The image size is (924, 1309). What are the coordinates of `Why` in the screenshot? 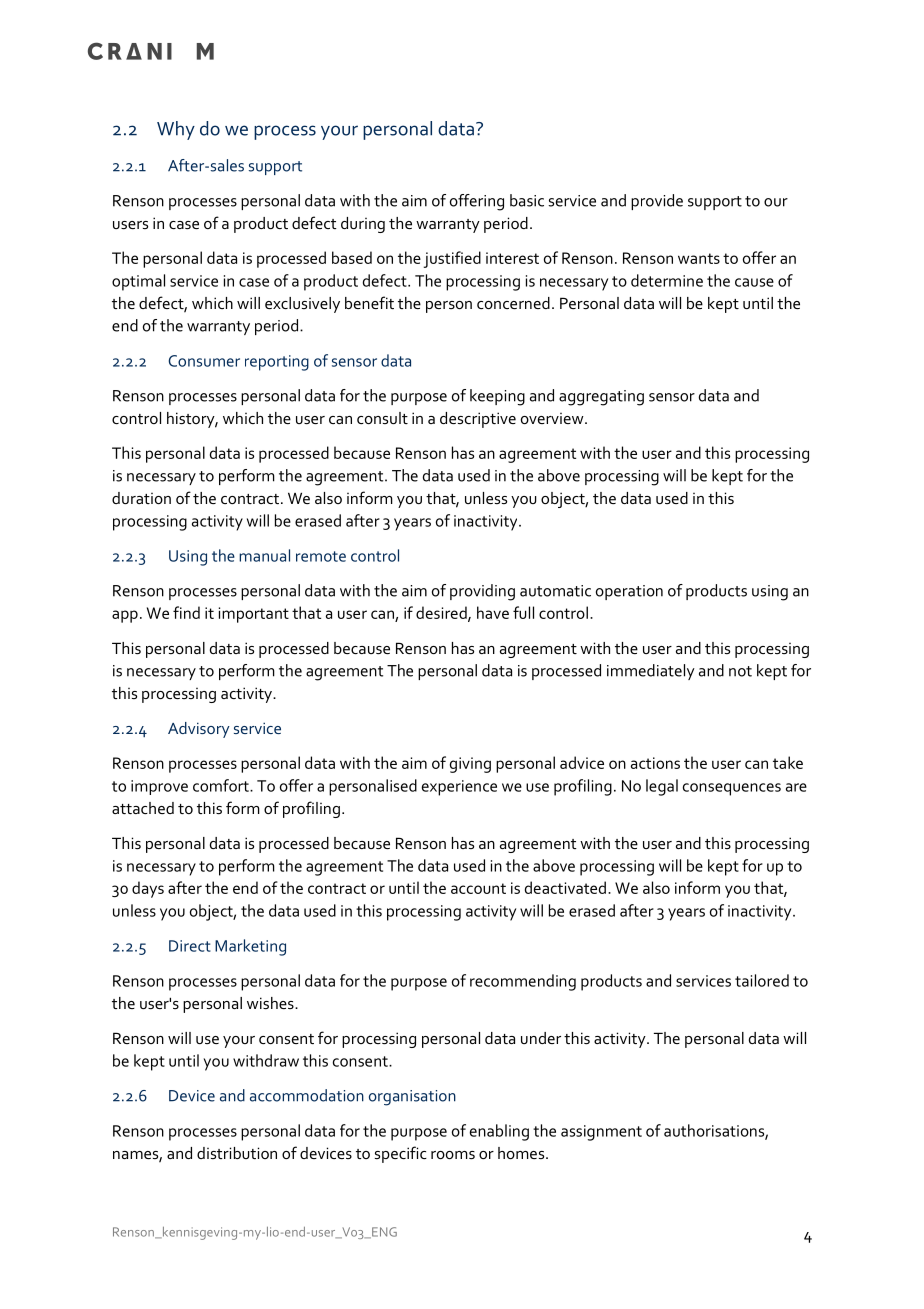 It's located at (176, 130).
